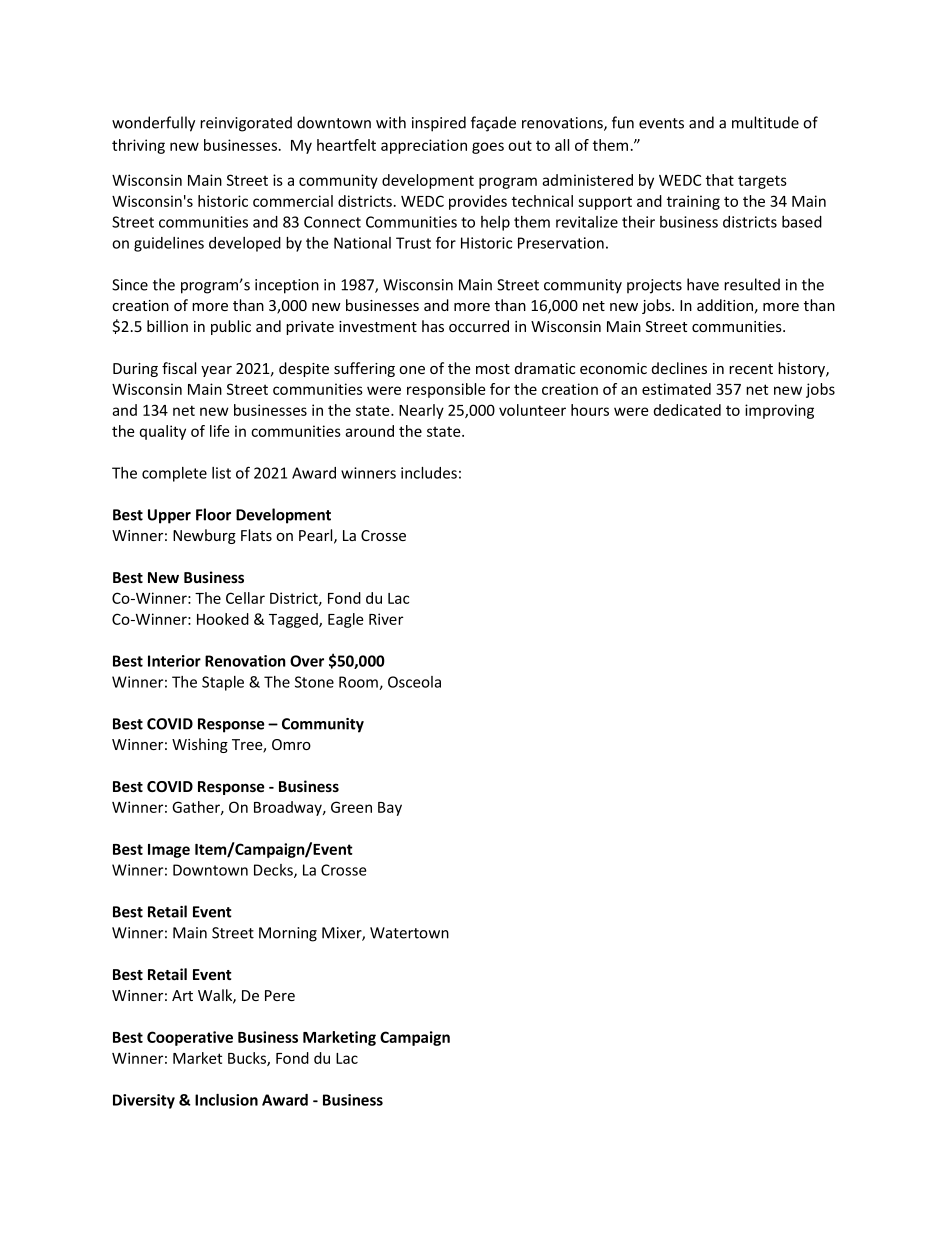 Image resolution: width=952 pixels, height=1233 pixels. What do you see at coordinates (429, 473) in the screenshot?
I see `includes` at bounding box center [429, 473].
